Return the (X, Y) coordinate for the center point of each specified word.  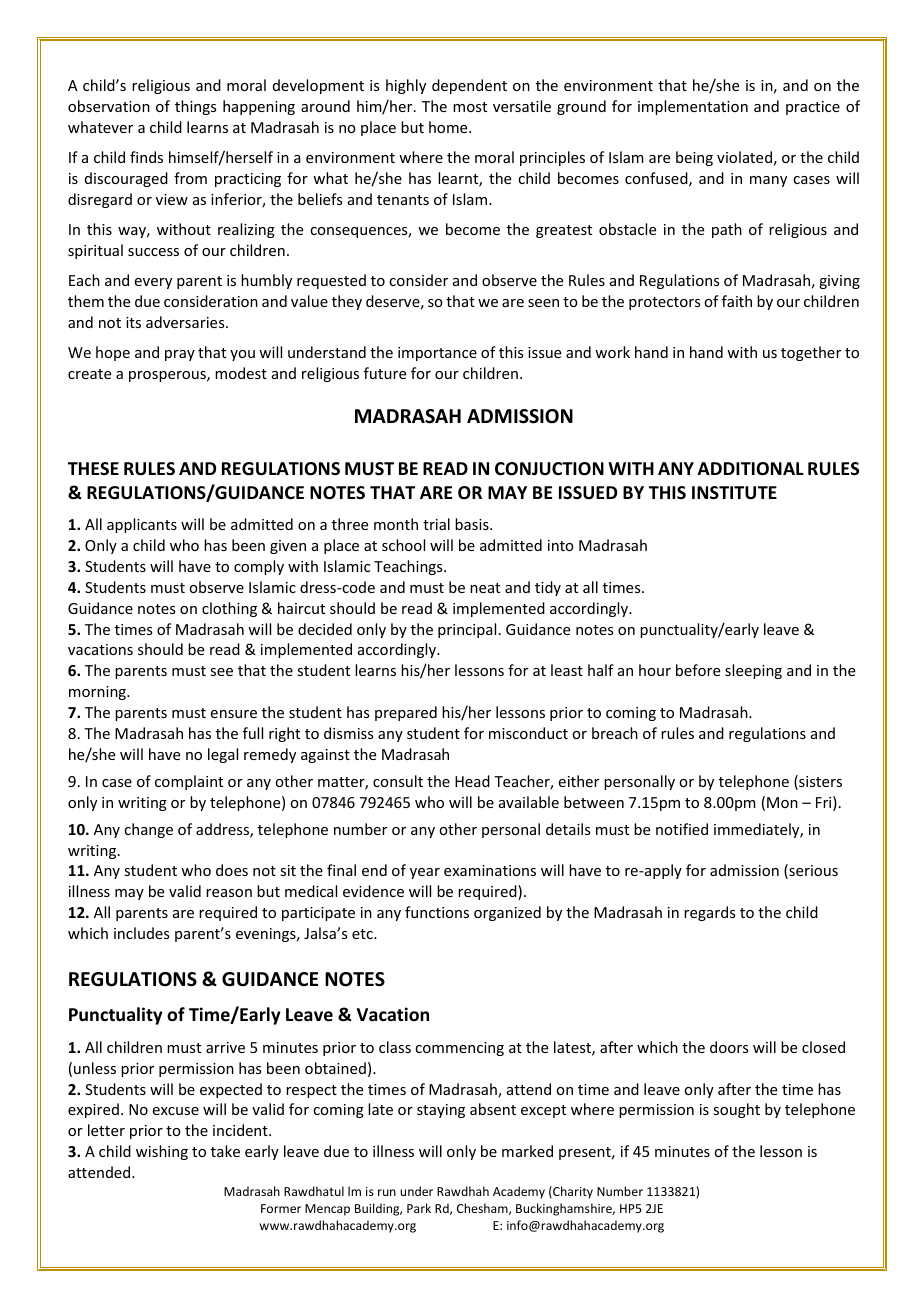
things (195, 107)
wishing (162, 1152)
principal (467, 630)
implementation (693, 107)
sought (736, 1110)
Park (419, 1208)
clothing (229, 609)
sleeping (753, 671)
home (449, 127)
